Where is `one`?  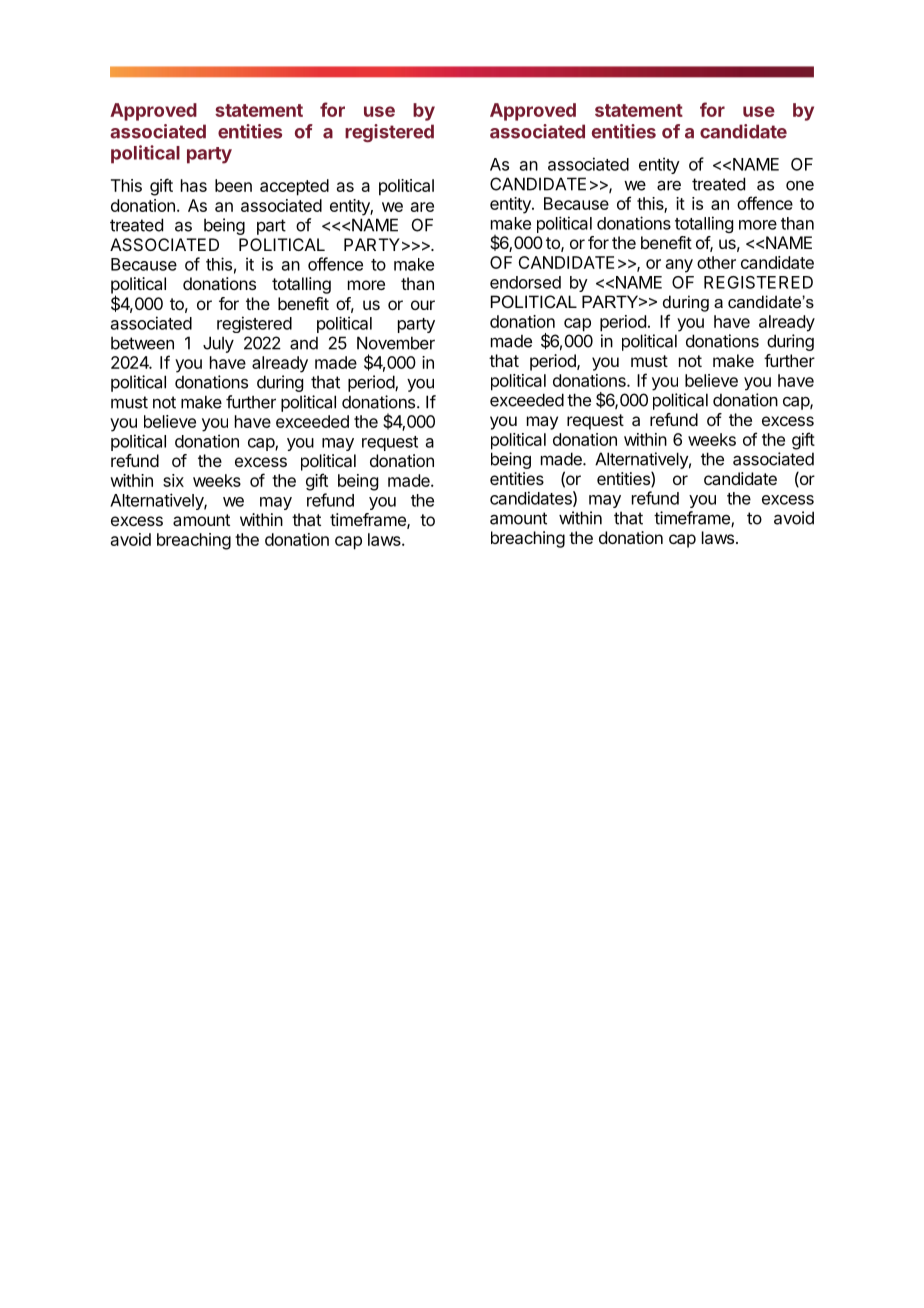
one is located at coordinates (800, 186).
